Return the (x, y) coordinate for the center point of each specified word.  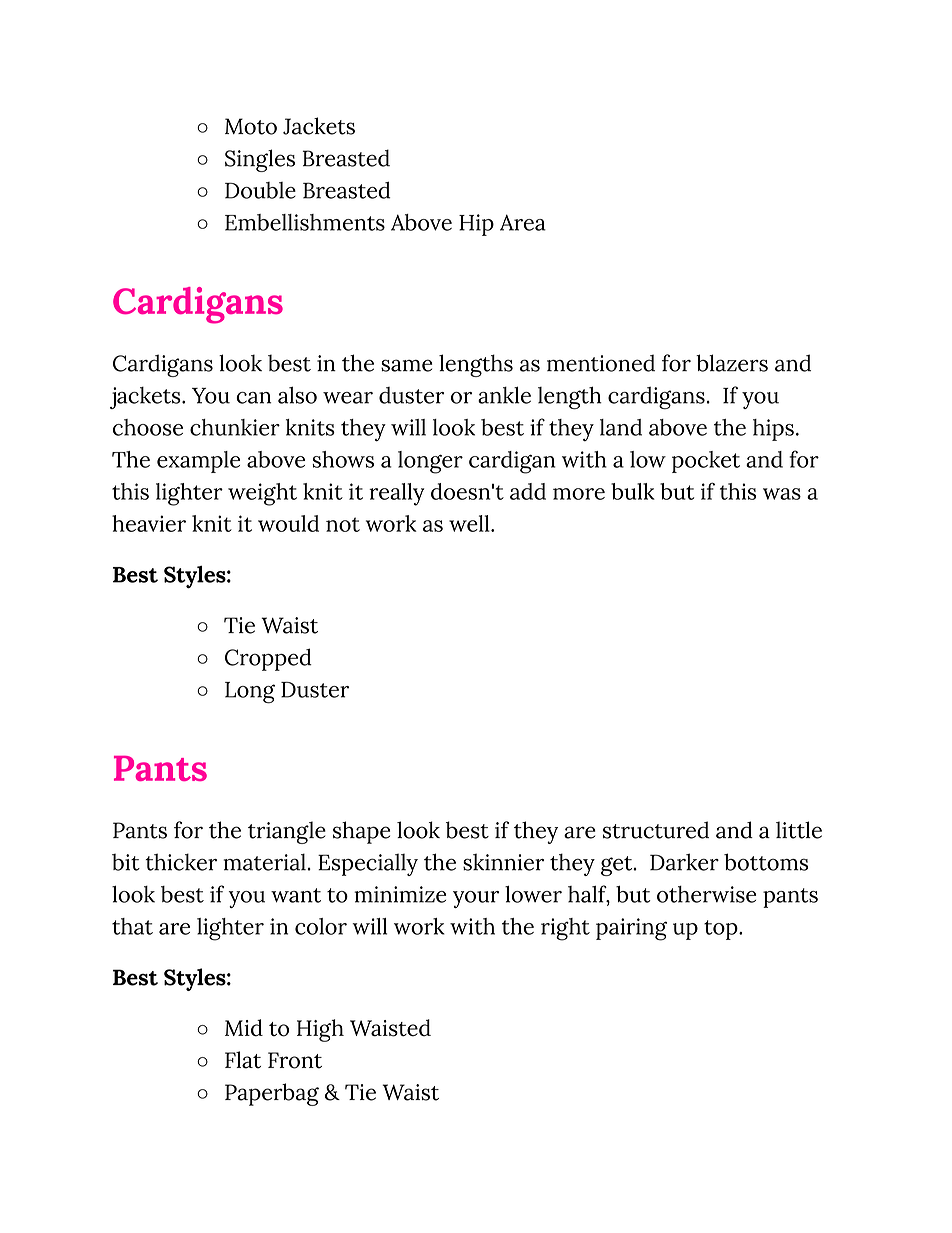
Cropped (268, 659)
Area (523, 222)
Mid (244, 1028)
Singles (260, 160)
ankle (504, 395)
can (253, 398)
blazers (732, 363)
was (782, 494)
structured (656, 830)
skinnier (503, 862)
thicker (181, 862)
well (470, 523)
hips (773, 430)
